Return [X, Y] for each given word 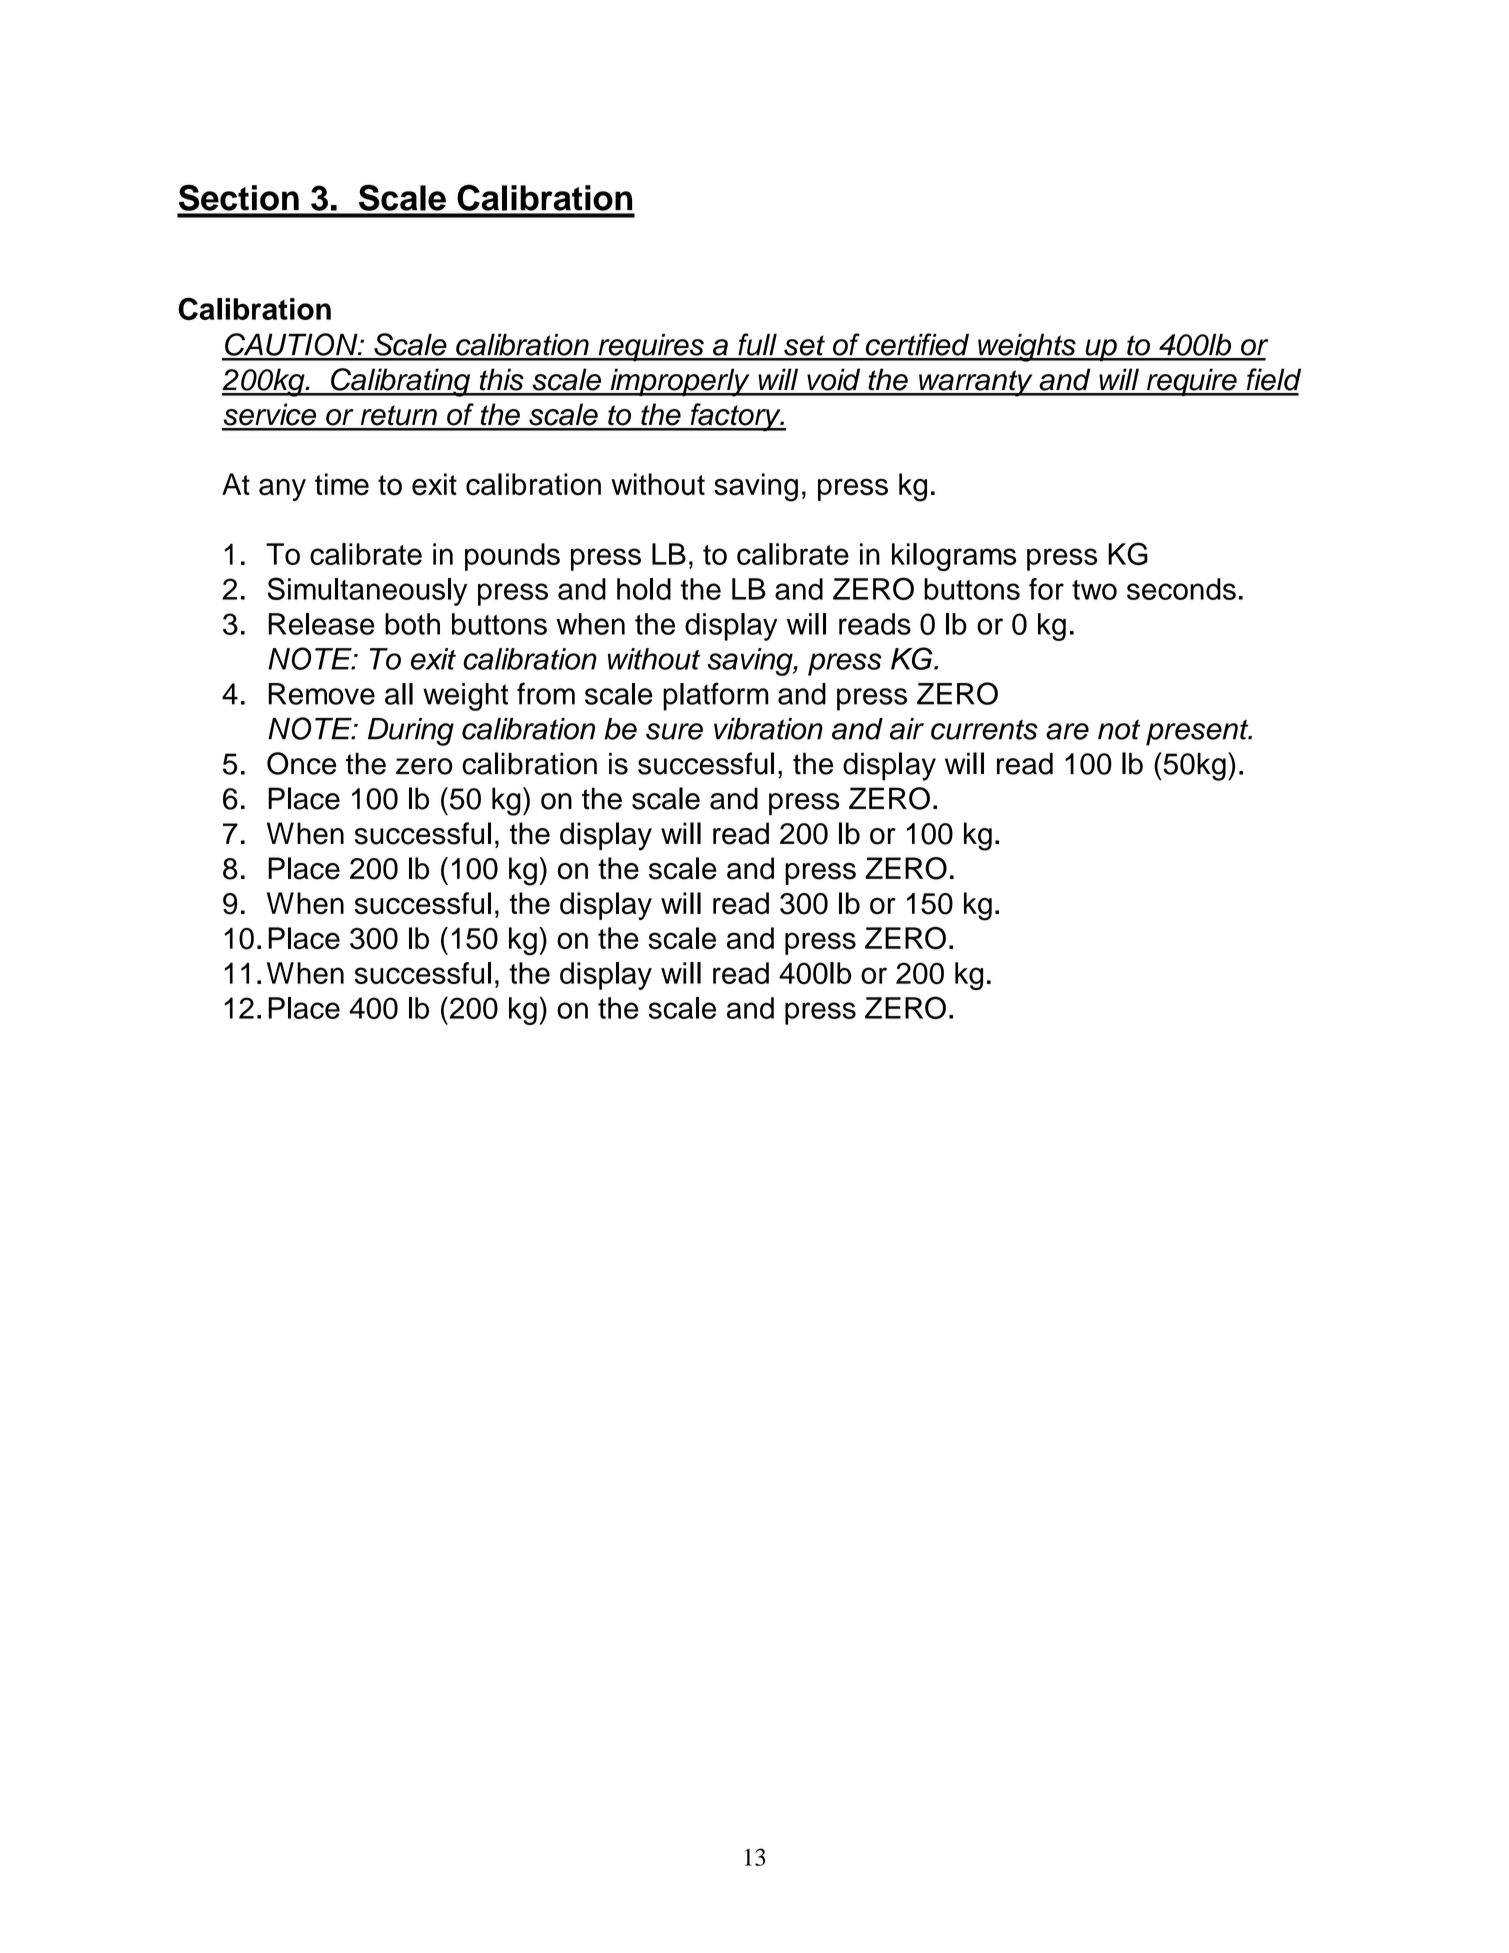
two [1094, 590]
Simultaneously [367, 591]
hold [644, 589]
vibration [768, 729]
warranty [976, 383]
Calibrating [401, 382]
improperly [680, 382]
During [411, 732]
